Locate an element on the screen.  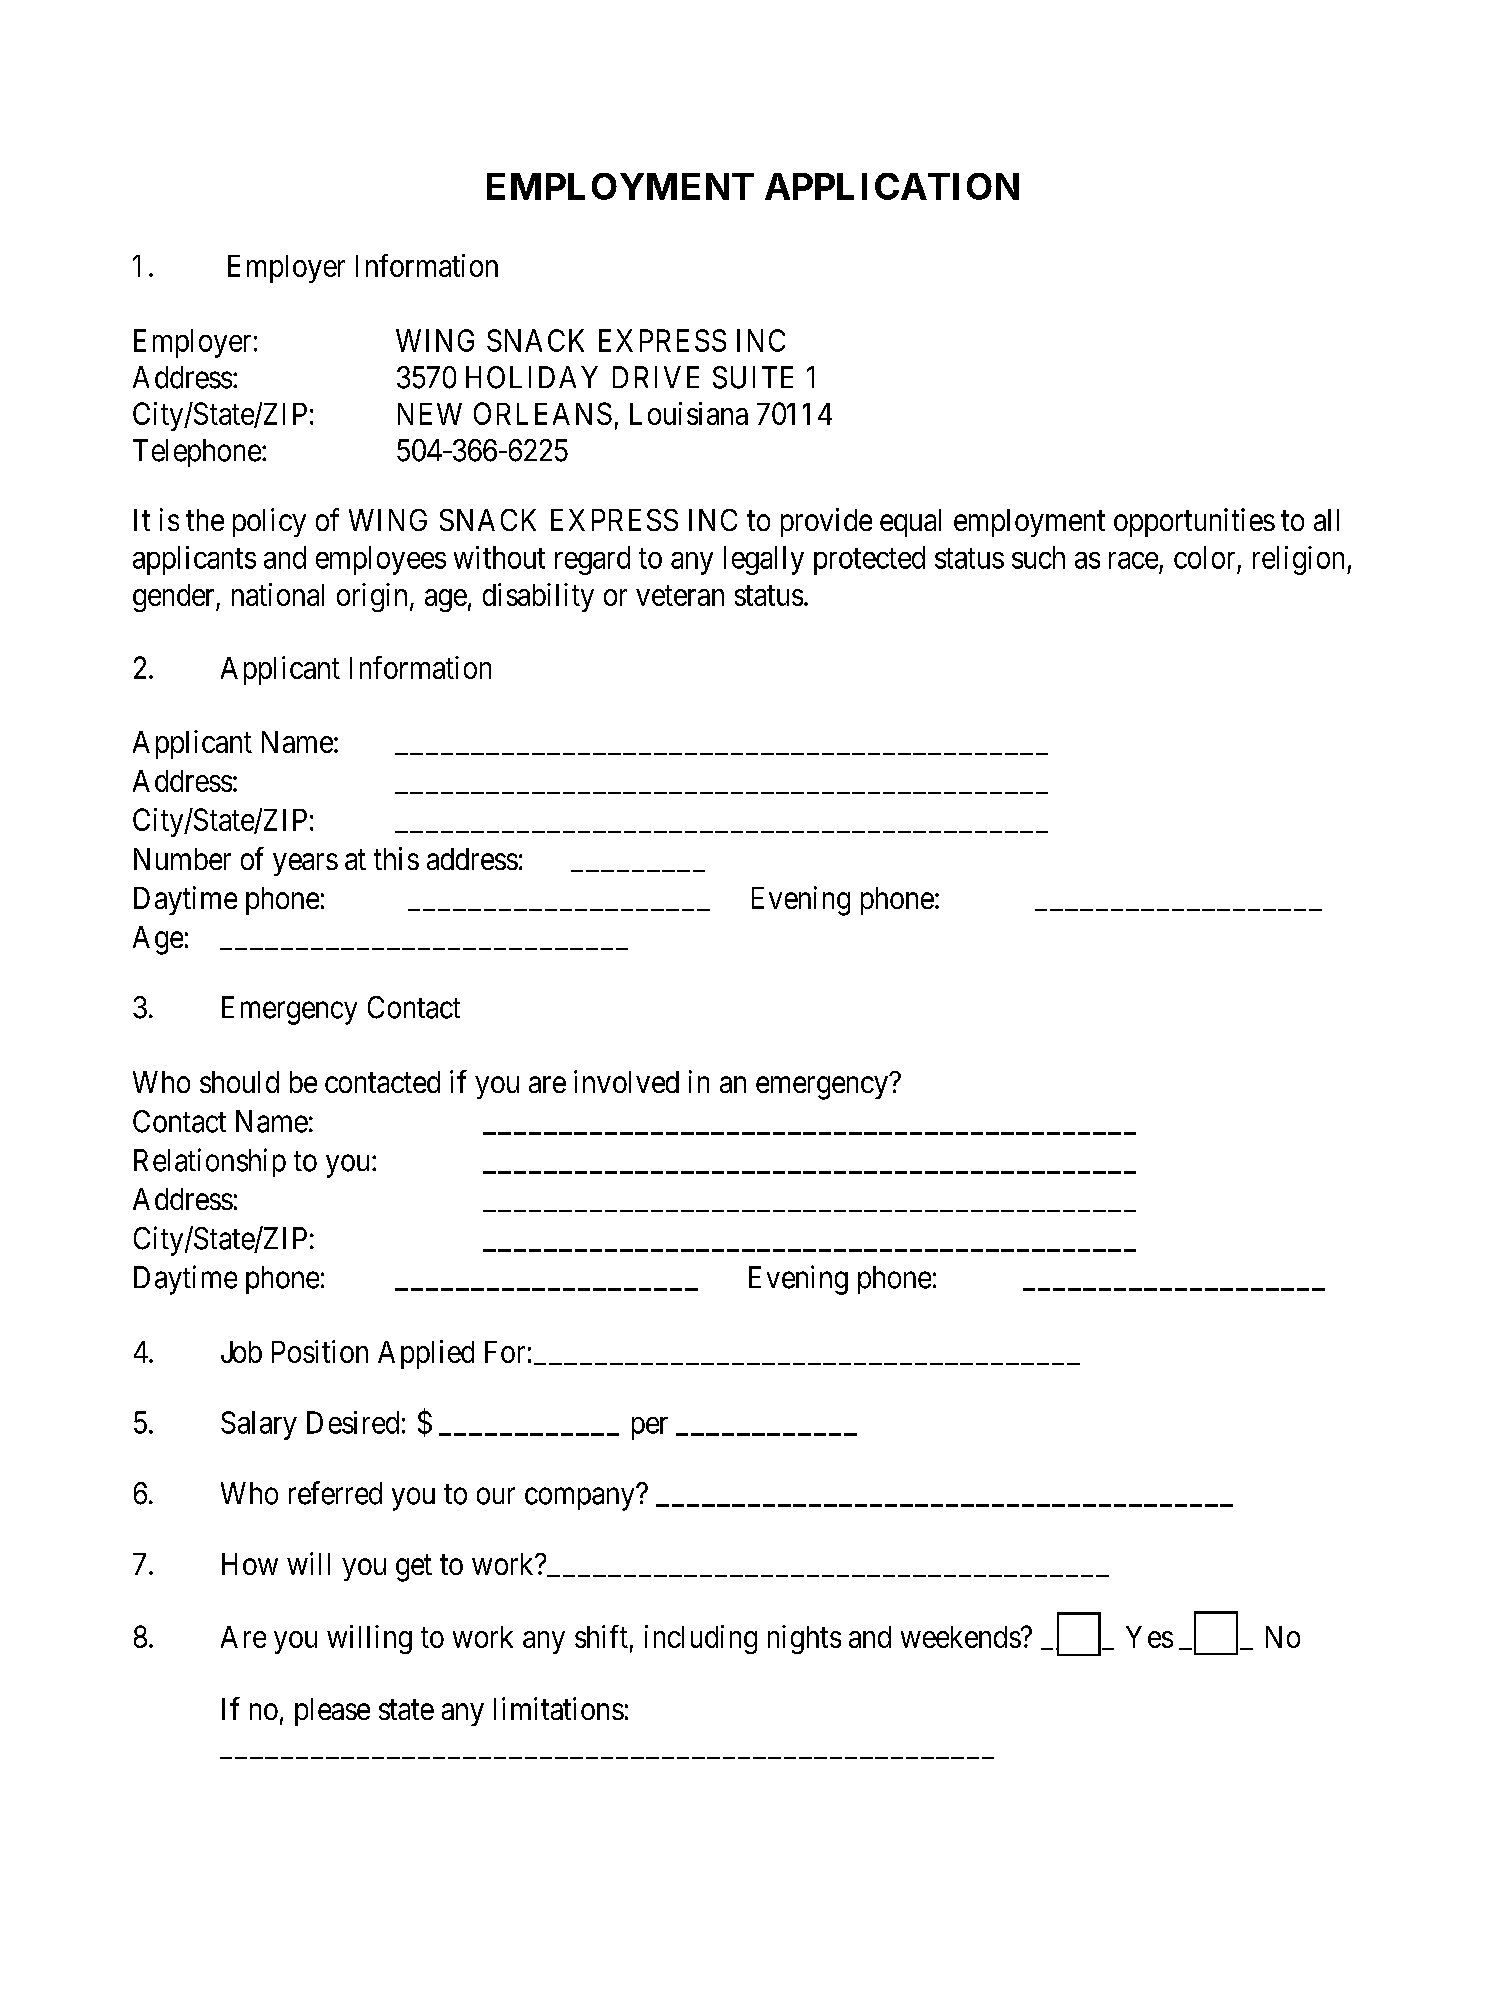
including is located at coordinates (701, 1639).
